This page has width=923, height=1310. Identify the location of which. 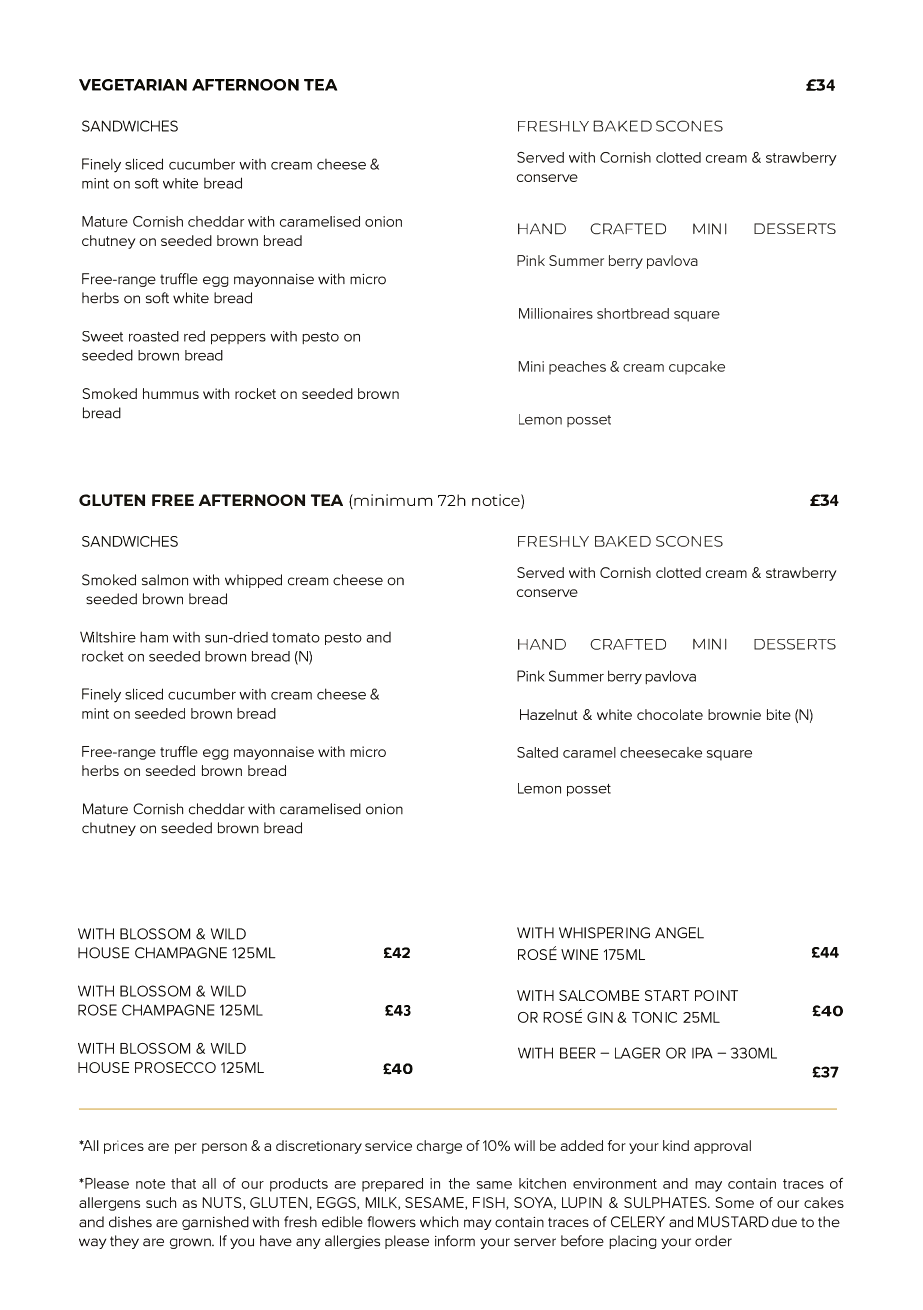
(439, 1222).
